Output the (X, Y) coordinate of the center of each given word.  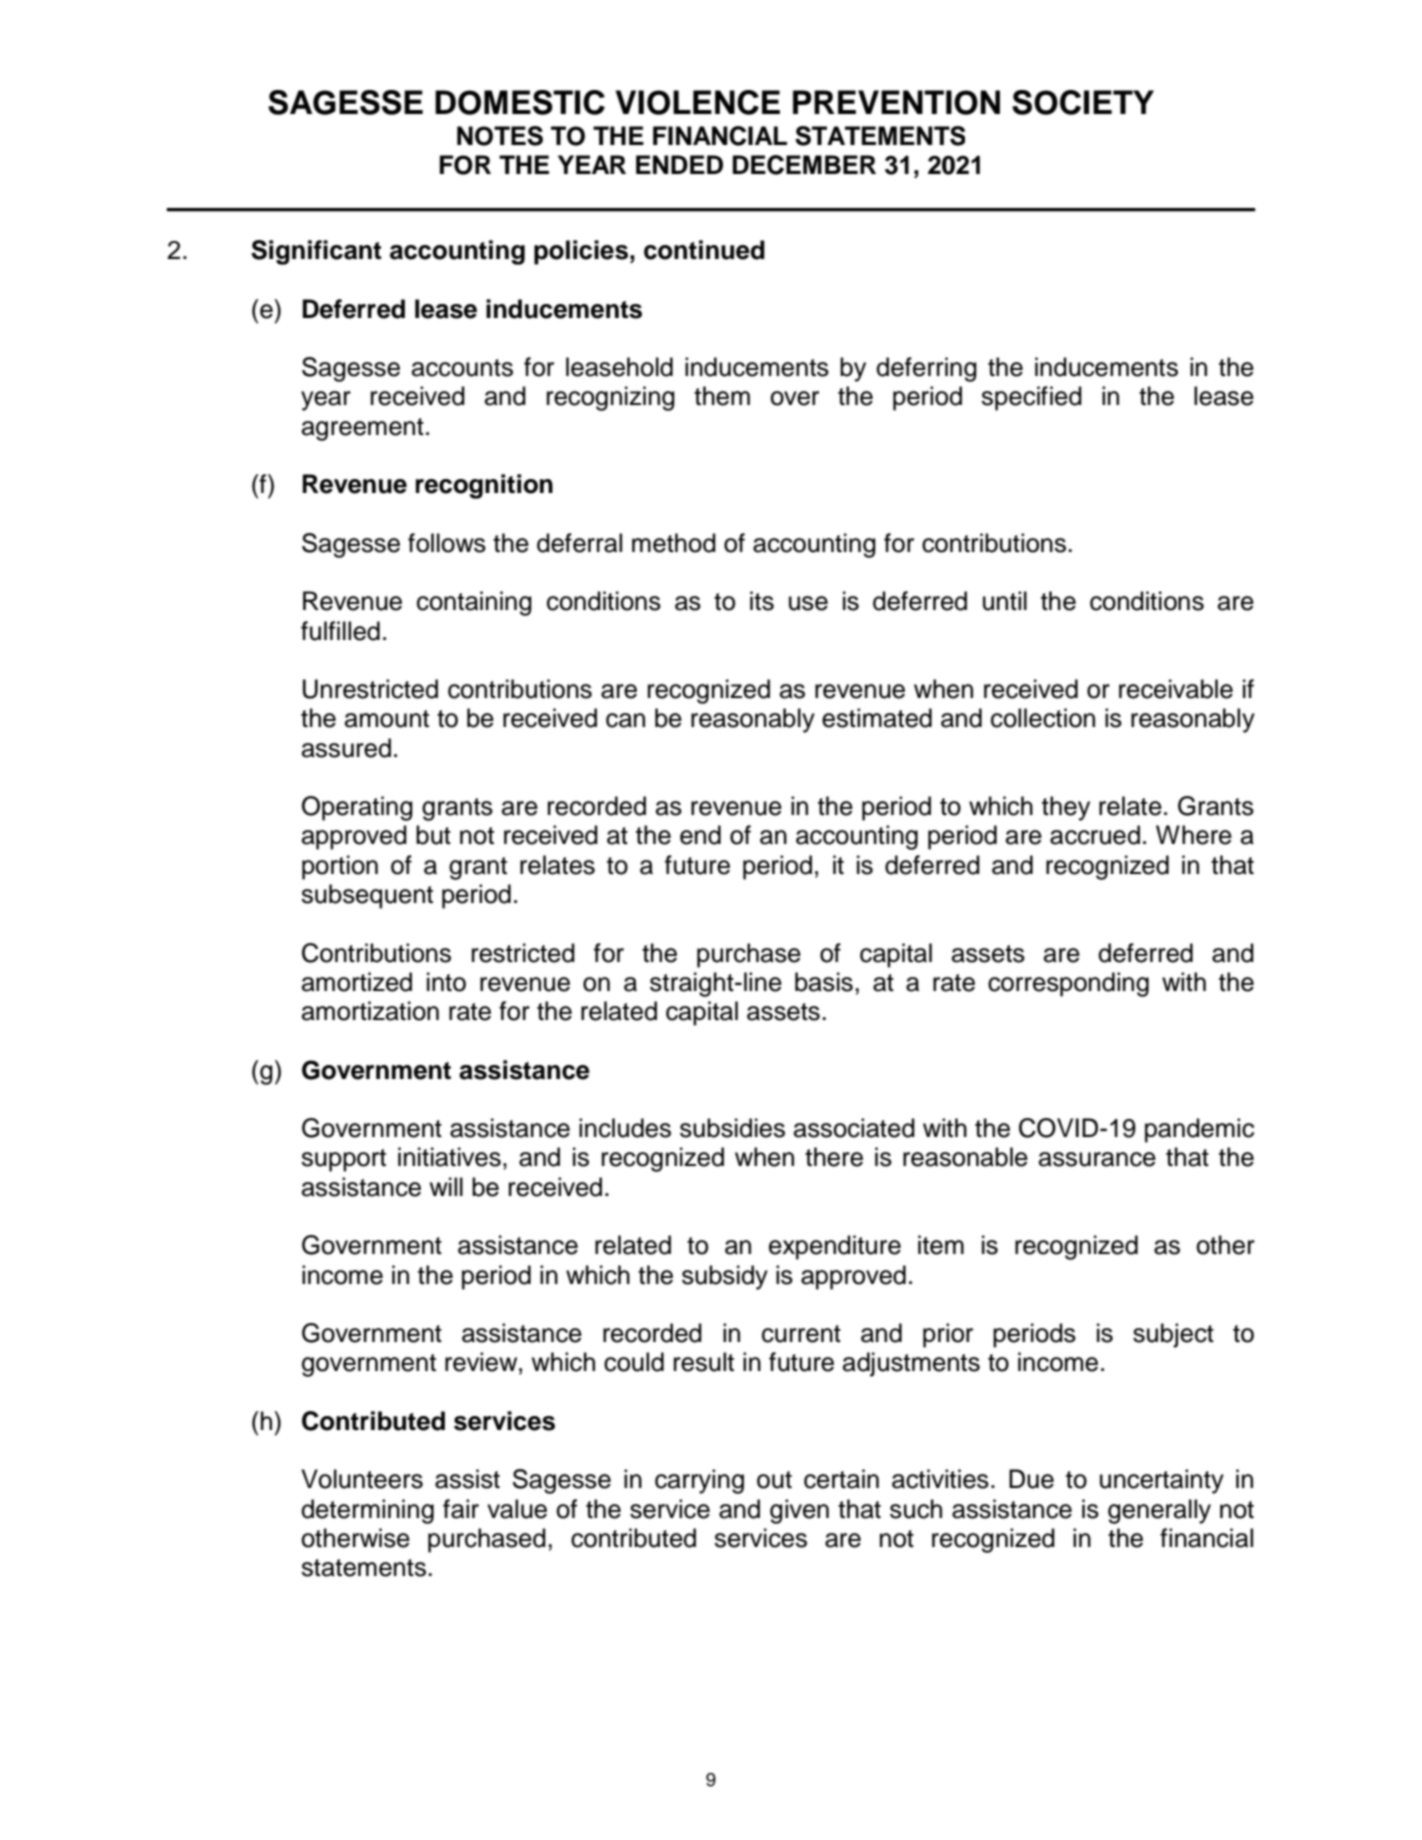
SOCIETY (1083, 102)
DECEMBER (804, 165)
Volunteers (362, 1479)
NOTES (500, 136)
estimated (877, 718)
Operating (357, 808)
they (1066, 808)
